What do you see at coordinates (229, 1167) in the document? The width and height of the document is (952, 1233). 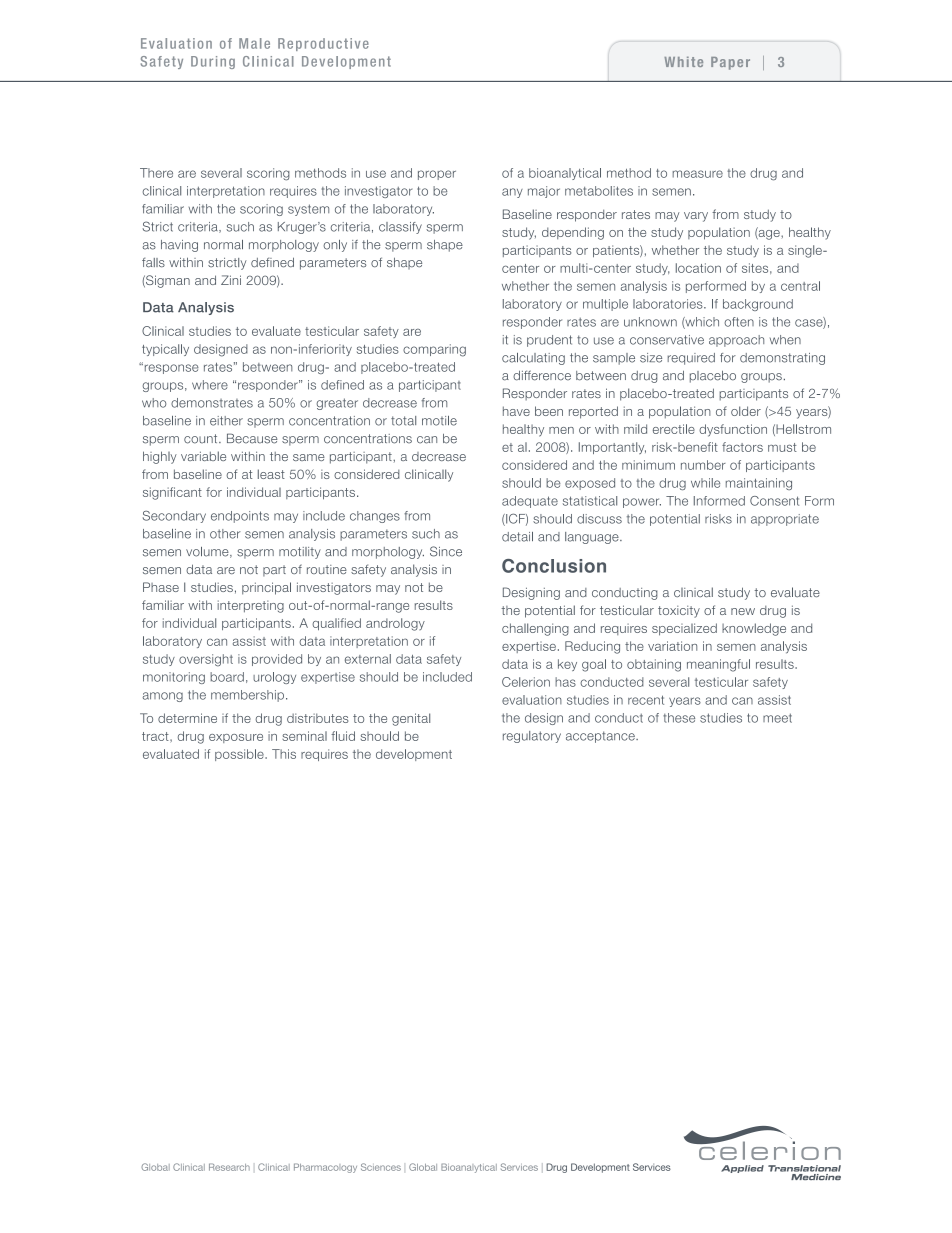 I see `Research` at bounding box center [229, 1167].
